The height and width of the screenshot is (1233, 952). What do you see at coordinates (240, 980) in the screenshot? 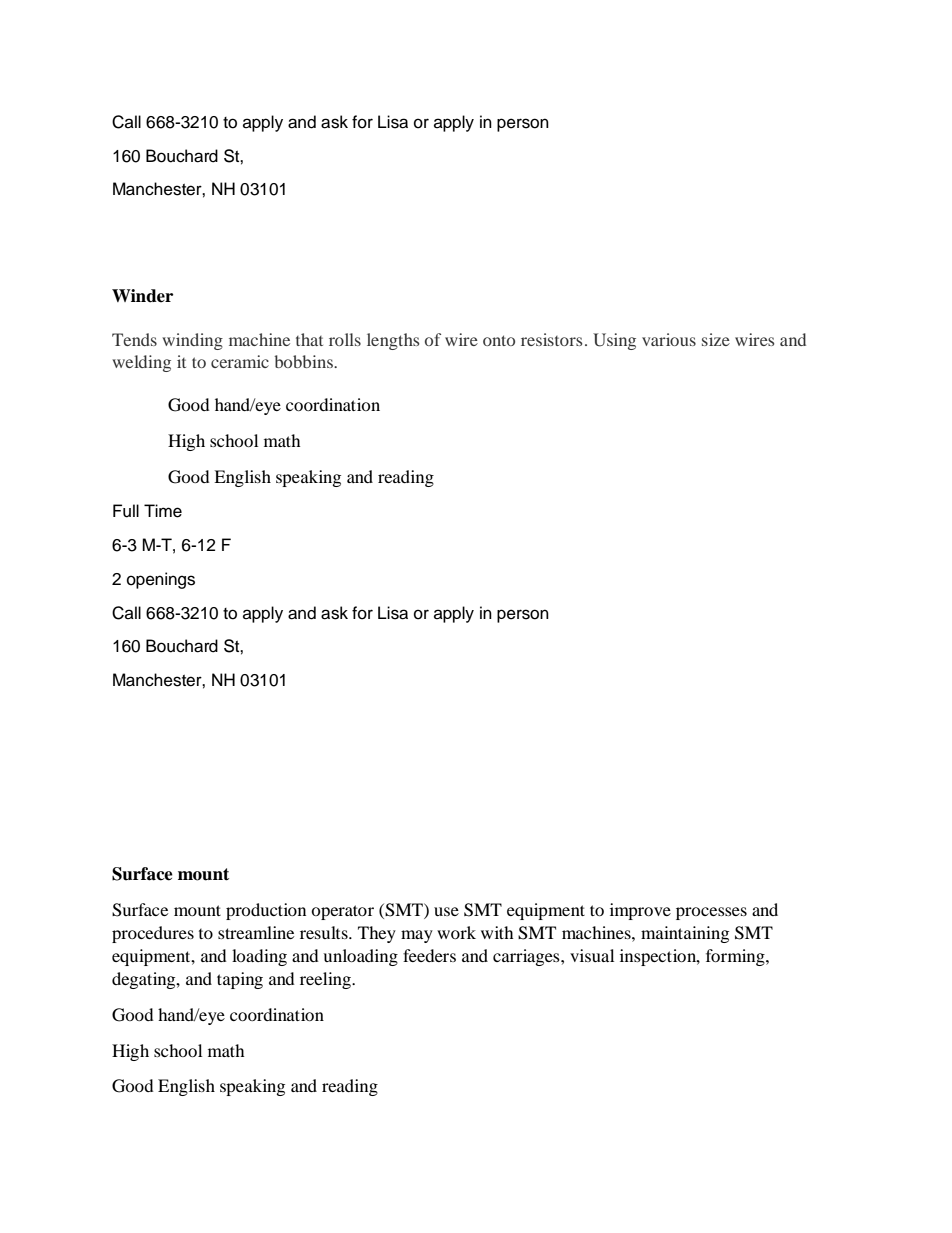
I see `taping` at bounding box center [240, 980].
